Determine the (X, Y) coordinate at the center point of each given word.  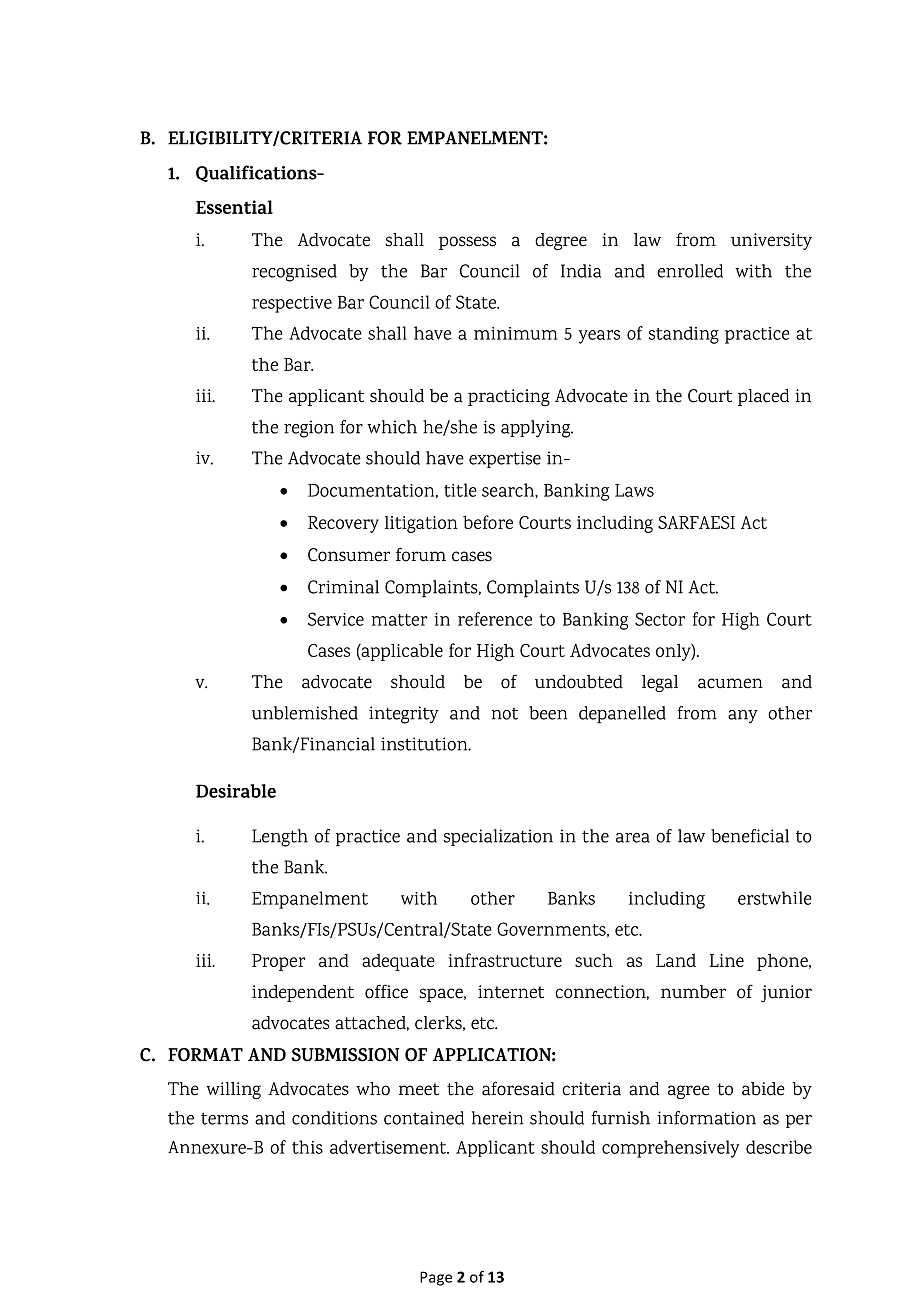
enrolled (690, 271)
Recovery (343, 524)
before (488, 522)
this (307, 1147)
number (693, 992)
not (504, 714)
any (743, 717)
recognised (294, 273)
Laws (634, 490)
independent (303, 993)
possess (467, 243)
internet (511, 992)
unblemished (305, 713)
